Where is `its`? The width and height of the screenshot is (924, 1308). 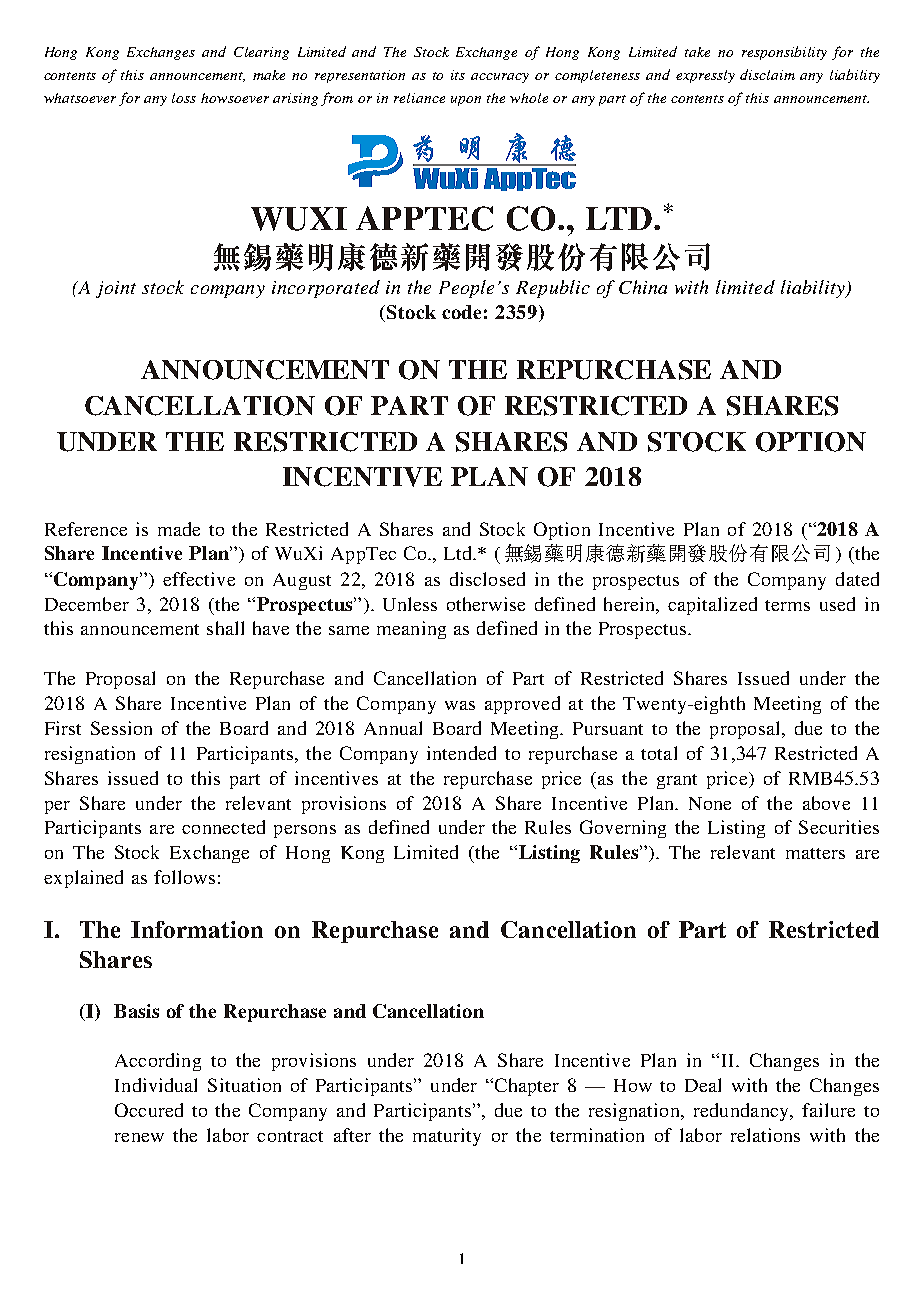
its is located at coordinates (458, 75).
